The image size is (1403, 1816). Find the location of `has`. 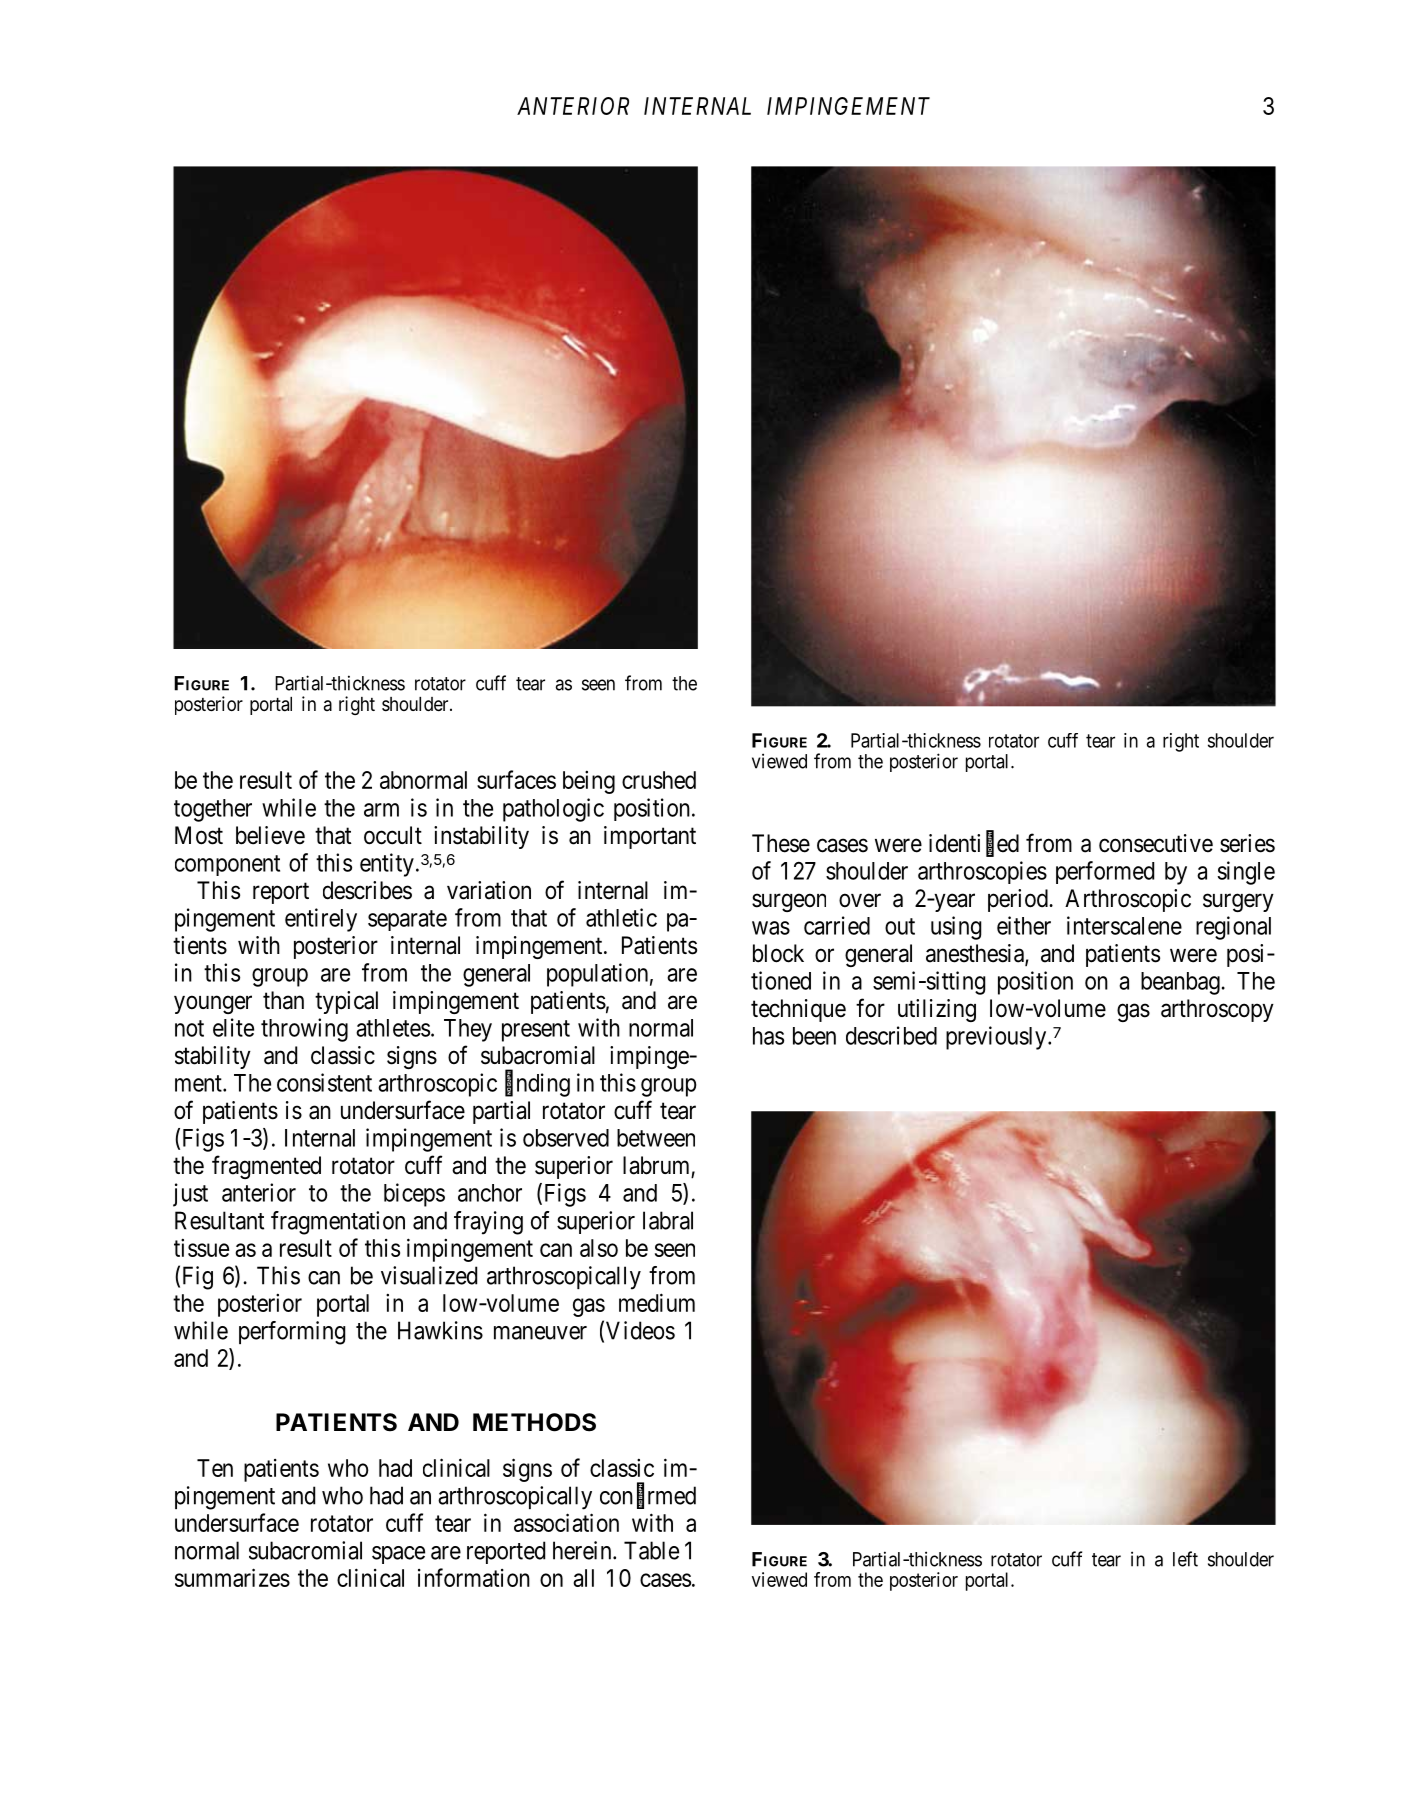

has is located at coordinates (768, 1036).
